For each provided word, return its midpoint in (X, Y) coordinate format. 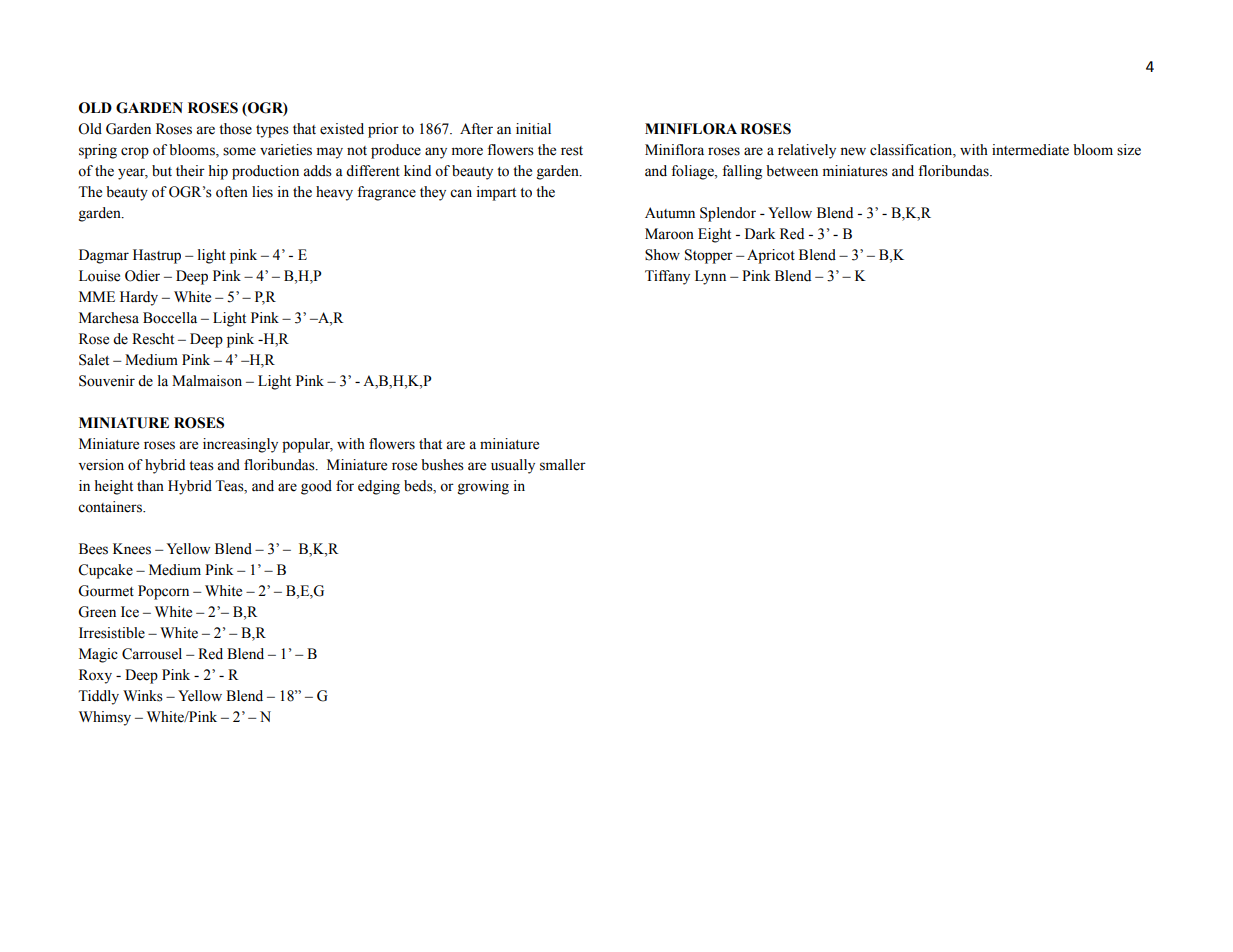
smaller (563, 465)
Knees (132, 549)
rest (572, 151)
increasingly (240, 445)
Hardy (139, 298)
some (239, 151)
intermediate (1030, 150)
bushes (442, 465)
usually (513, 466)
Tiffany (667, 277)
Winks (143, 696)
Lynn (710, 277)
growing (483, 487)
